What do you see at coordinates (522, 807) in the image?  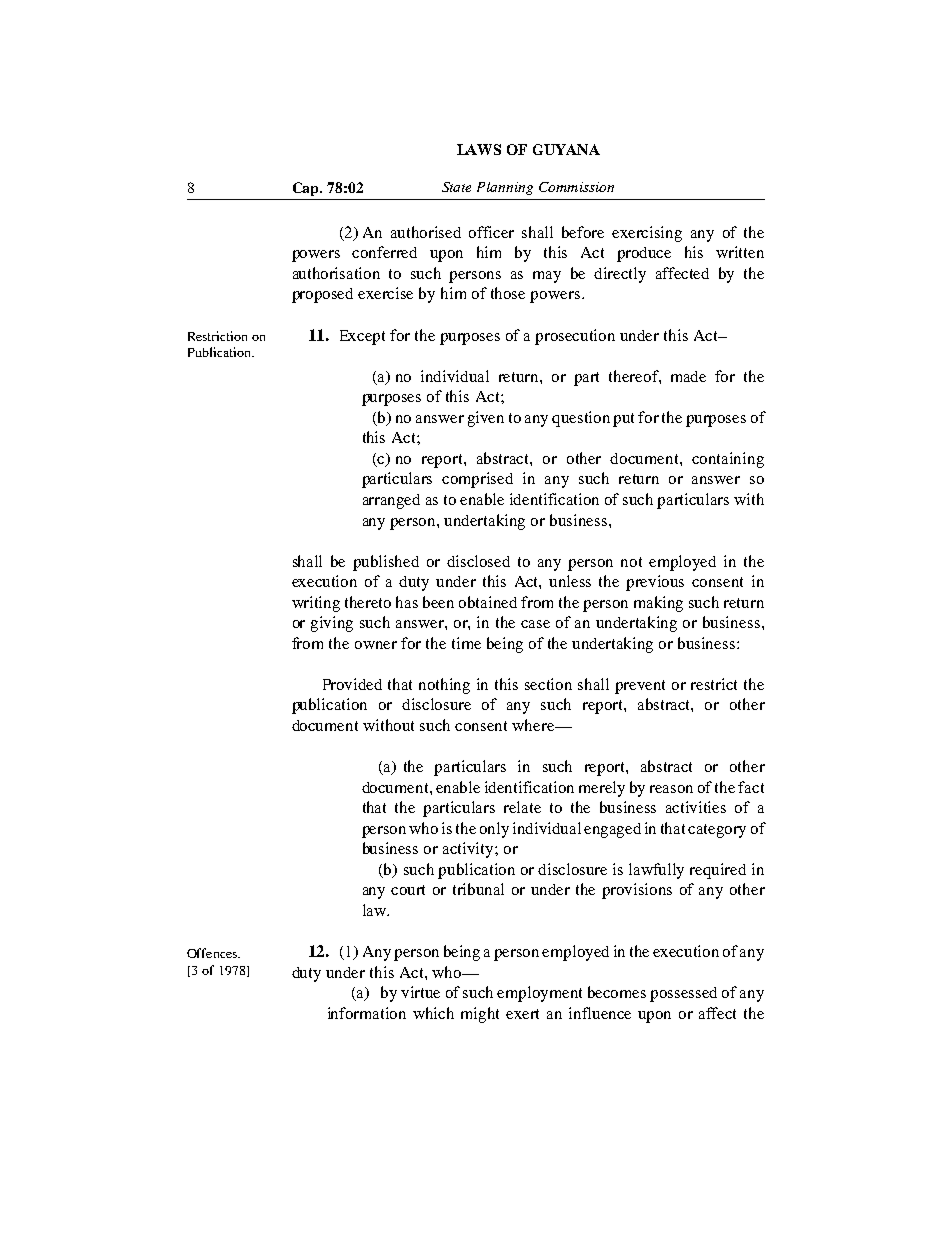 I see `relate` at bounding box center [522, 807].
